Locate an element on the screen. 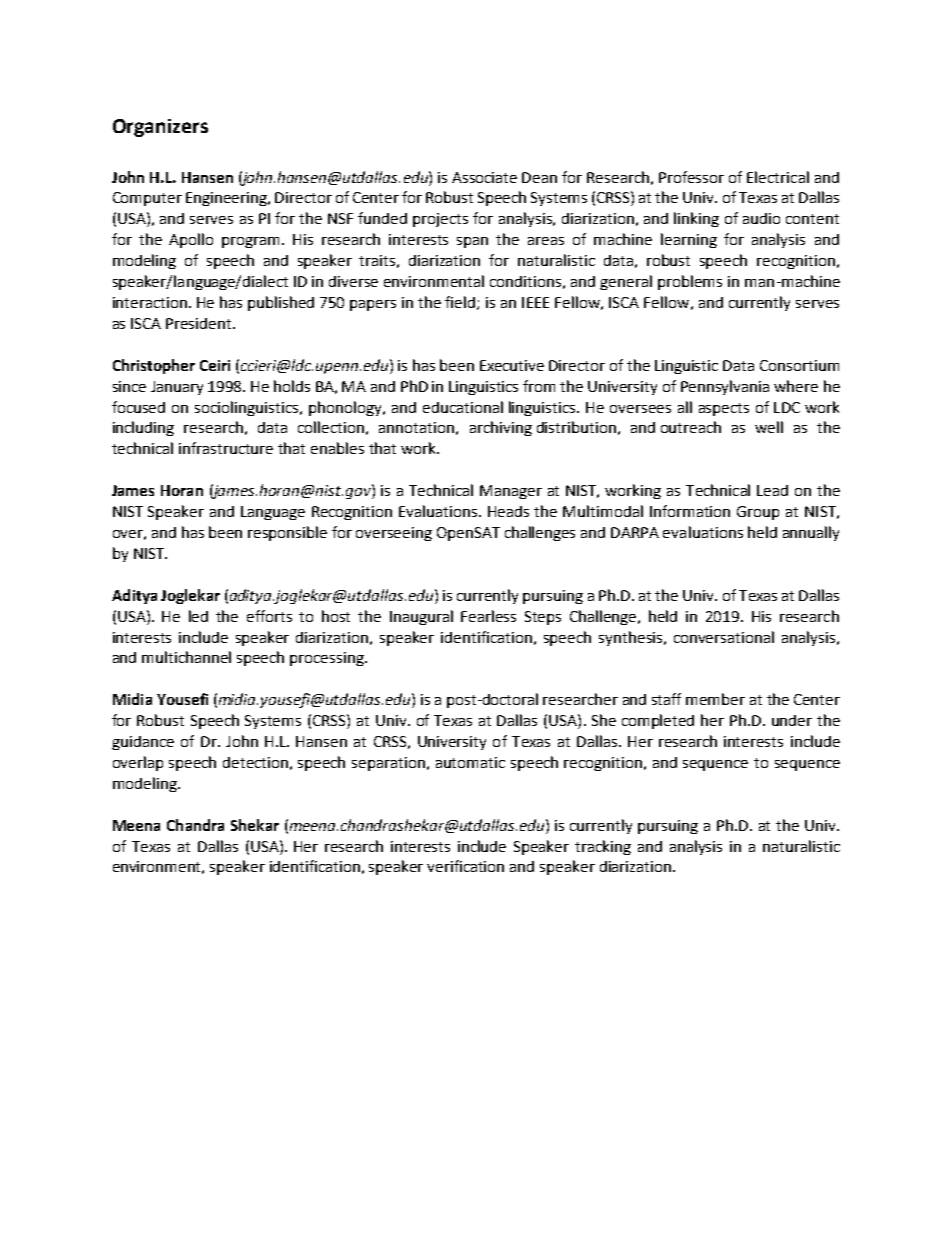 This screenshot has width=952, height=1233. multichannel is located at coordinates (186, 657).
